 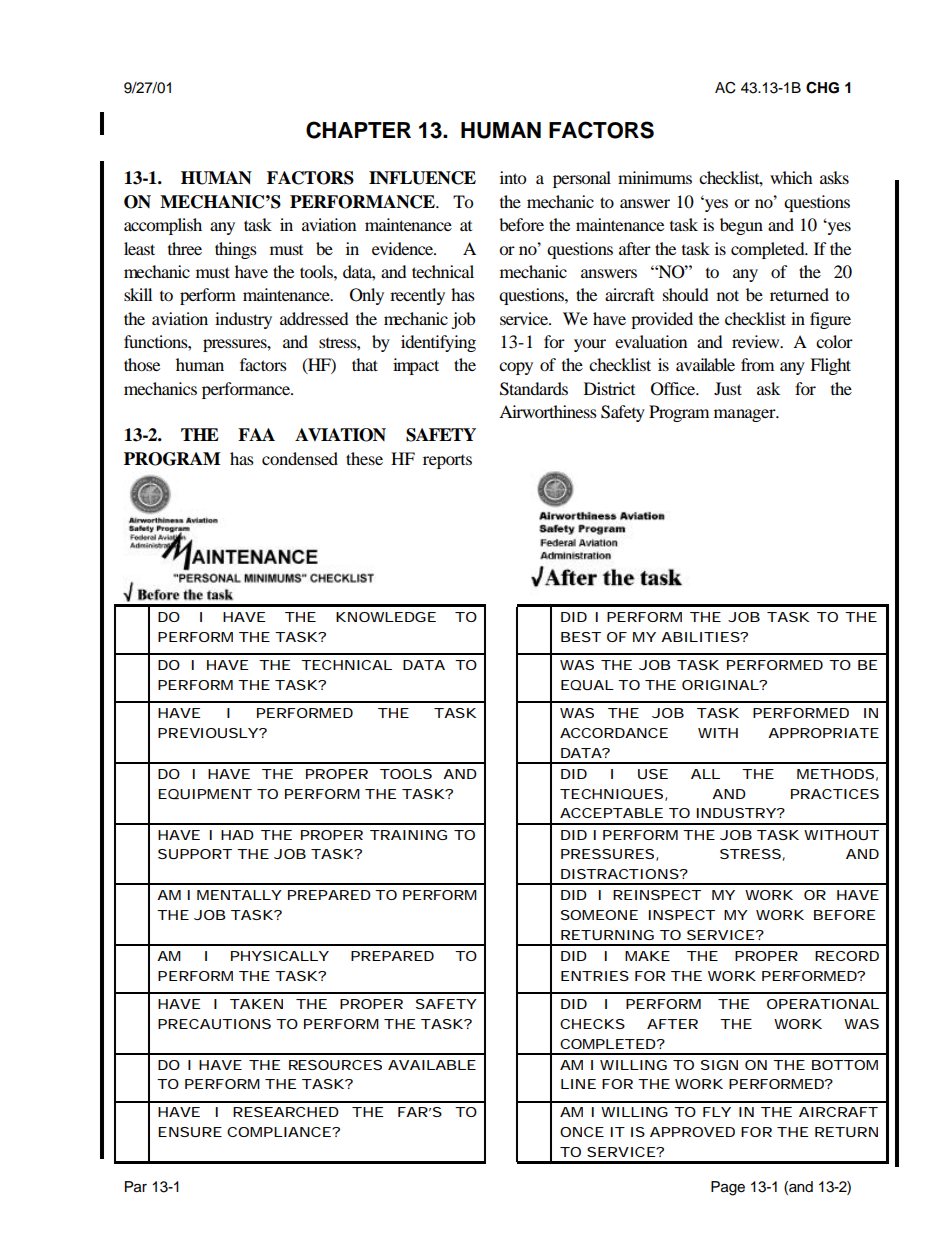 I want to click on into, so click(x=513, y=177).
